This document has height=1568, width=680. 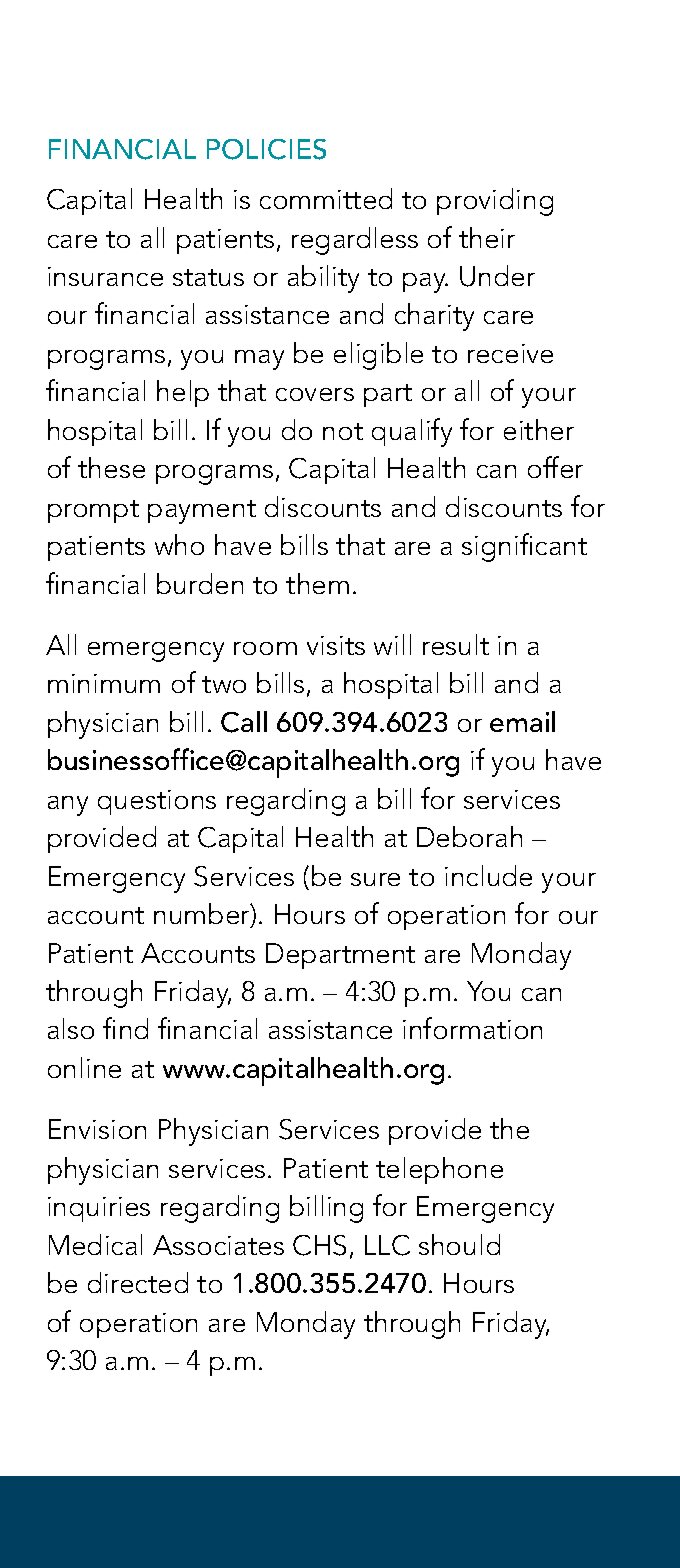 I want to click on providing, so click(x=495, y=202).
